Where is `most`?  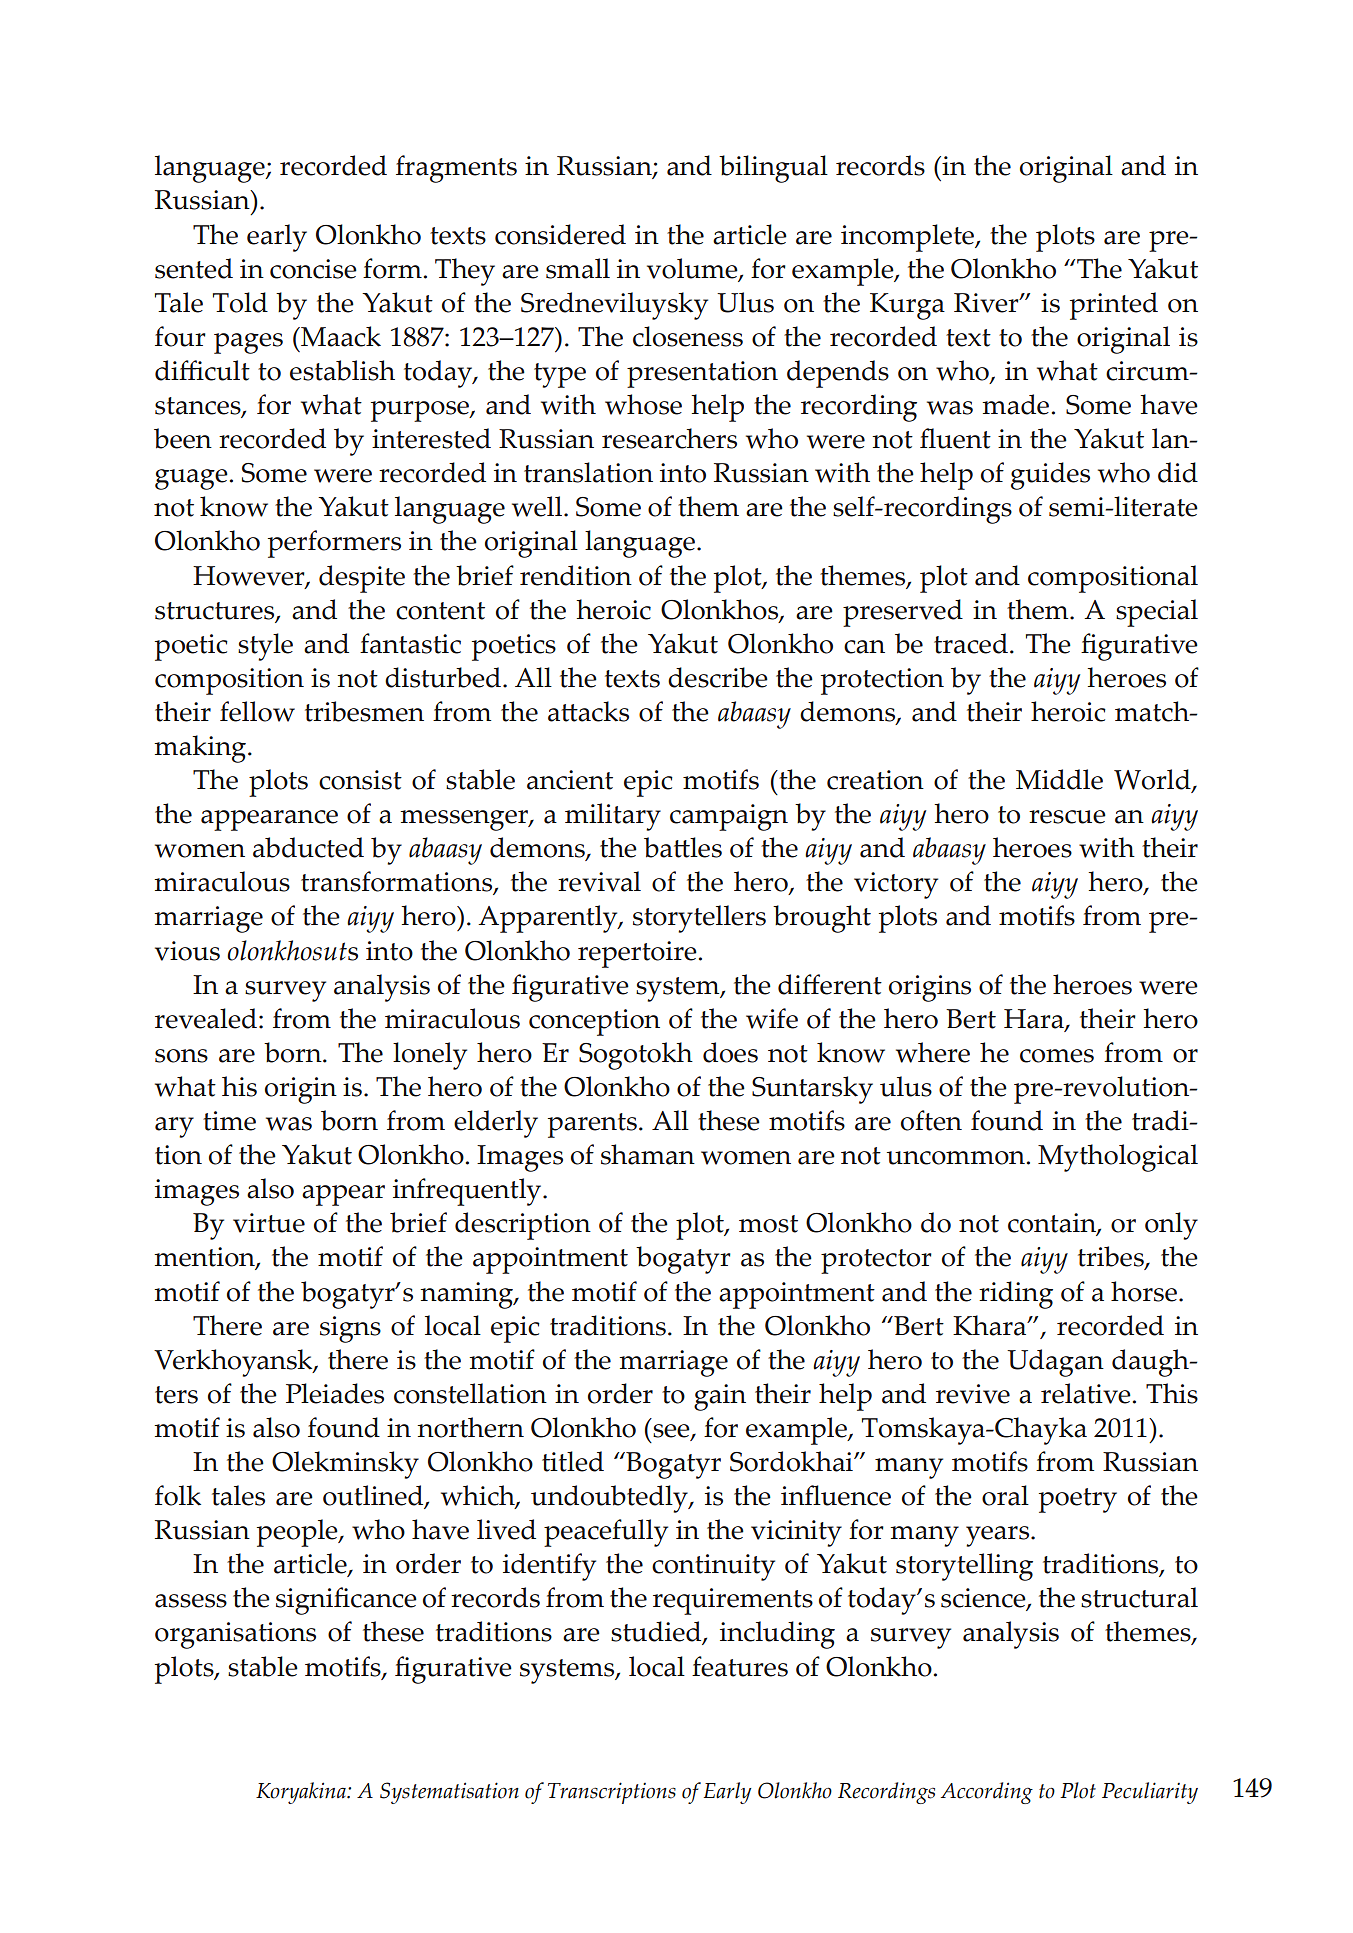
most is located at coordinates (768, 1224).
